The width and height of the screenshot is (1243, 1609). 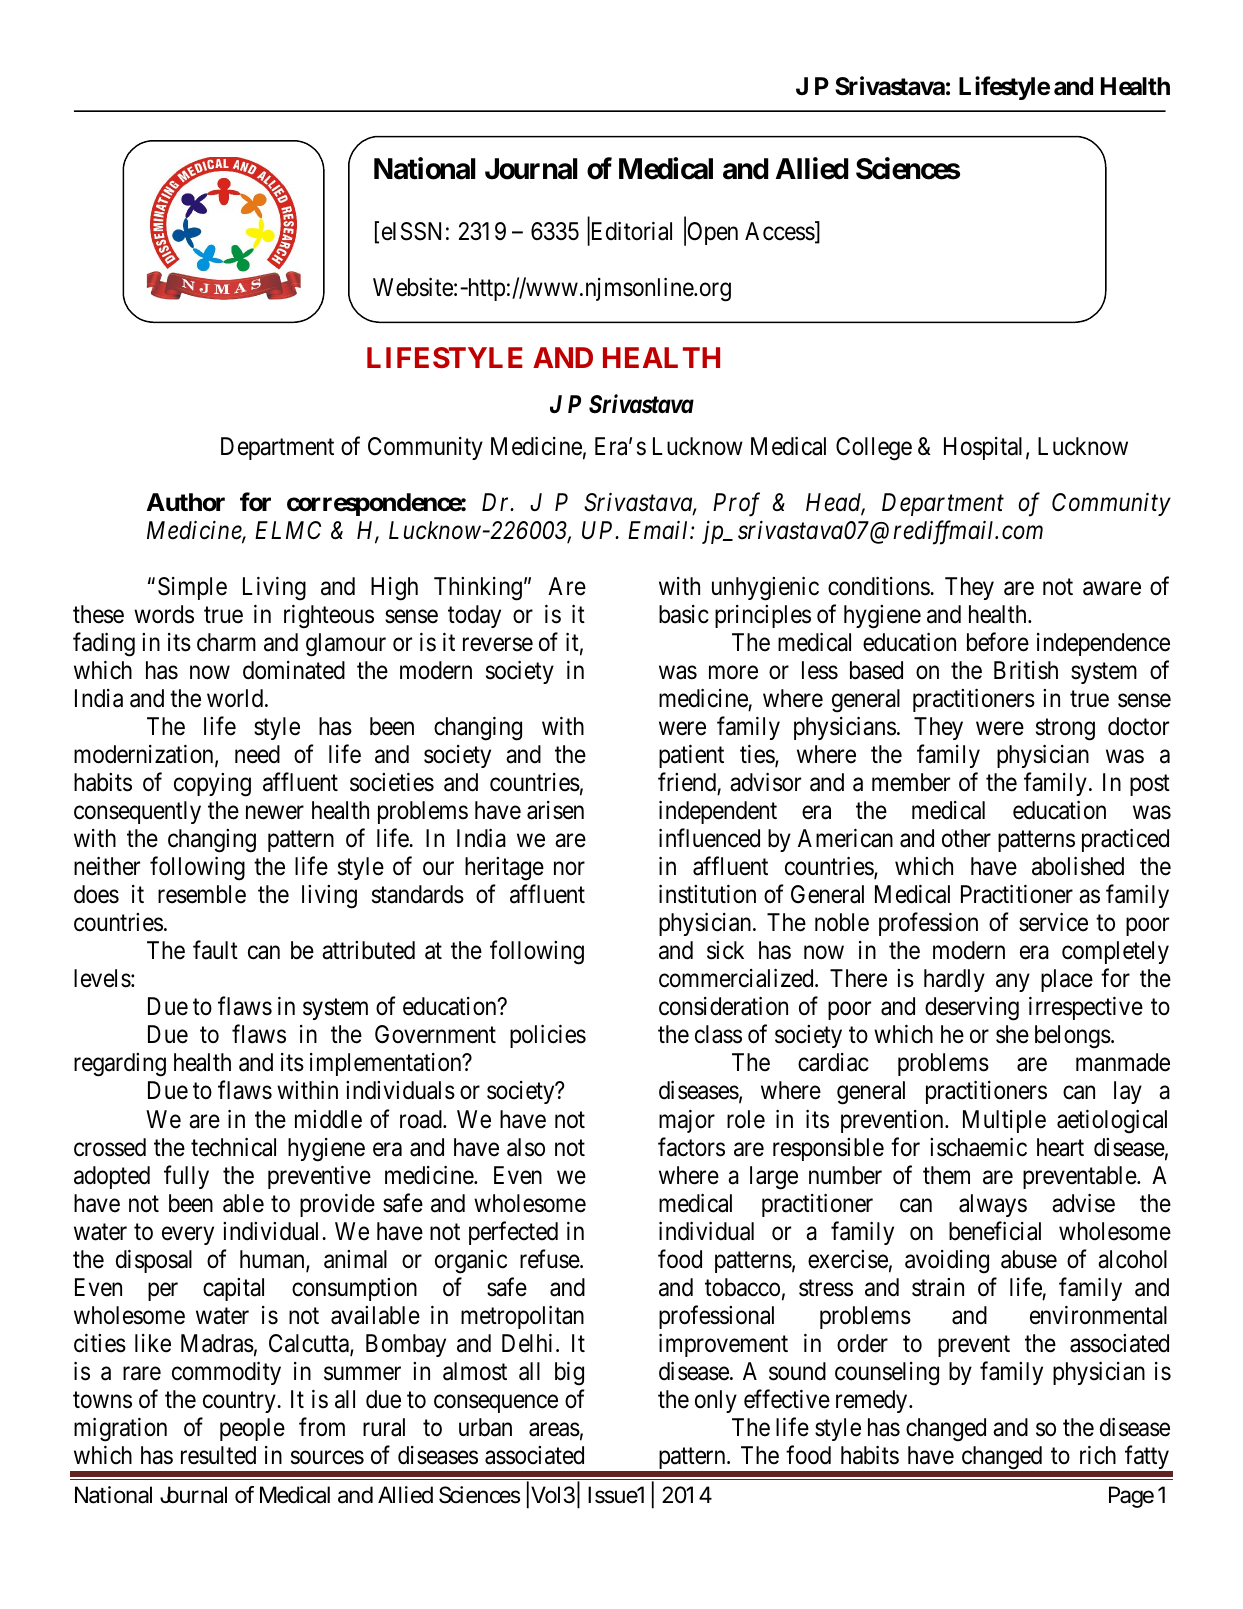 I want to click on technical, so click(x=233, y=1147).
